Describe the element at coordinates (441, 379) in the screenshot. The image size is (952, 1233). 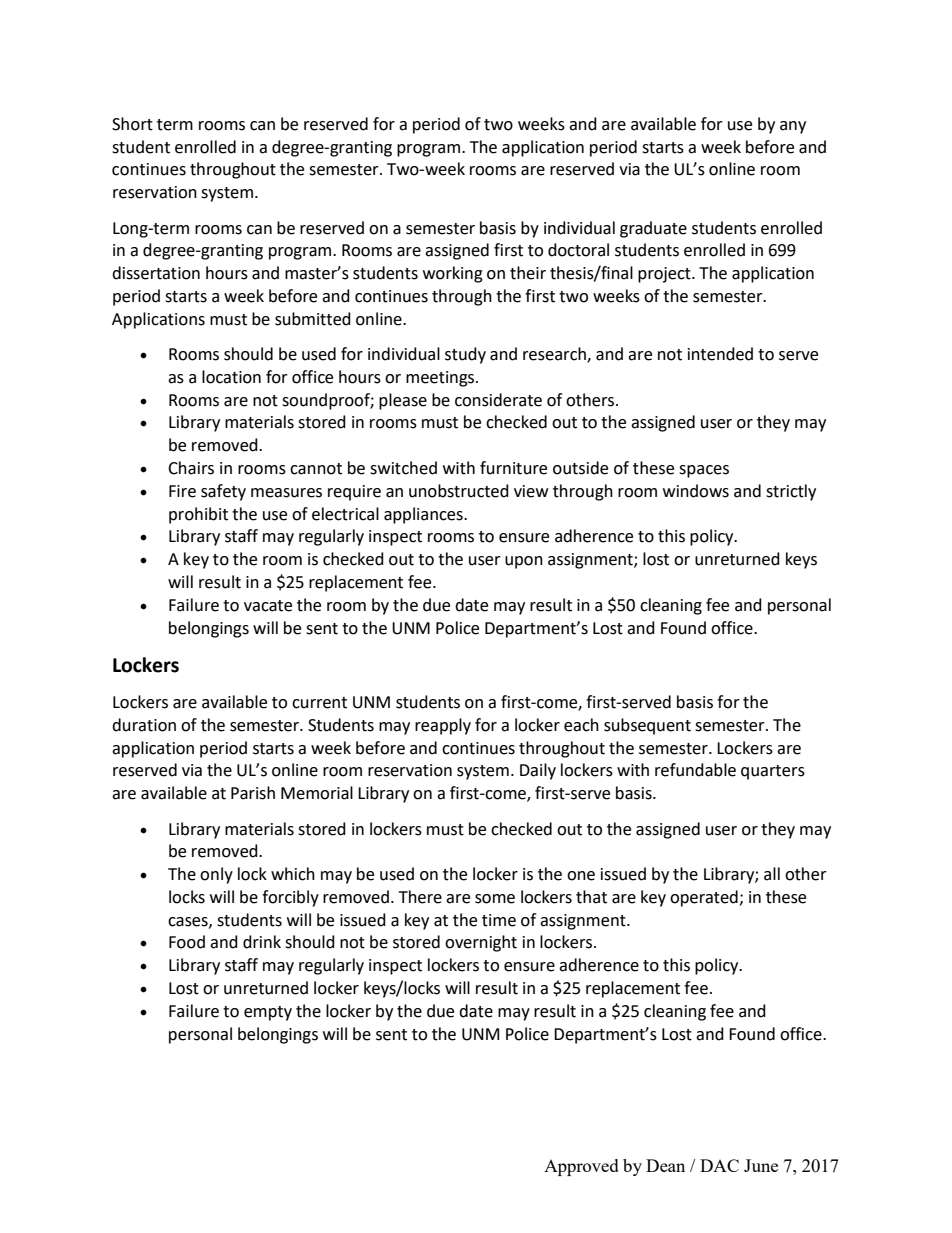
I see `meetings` at that location.
